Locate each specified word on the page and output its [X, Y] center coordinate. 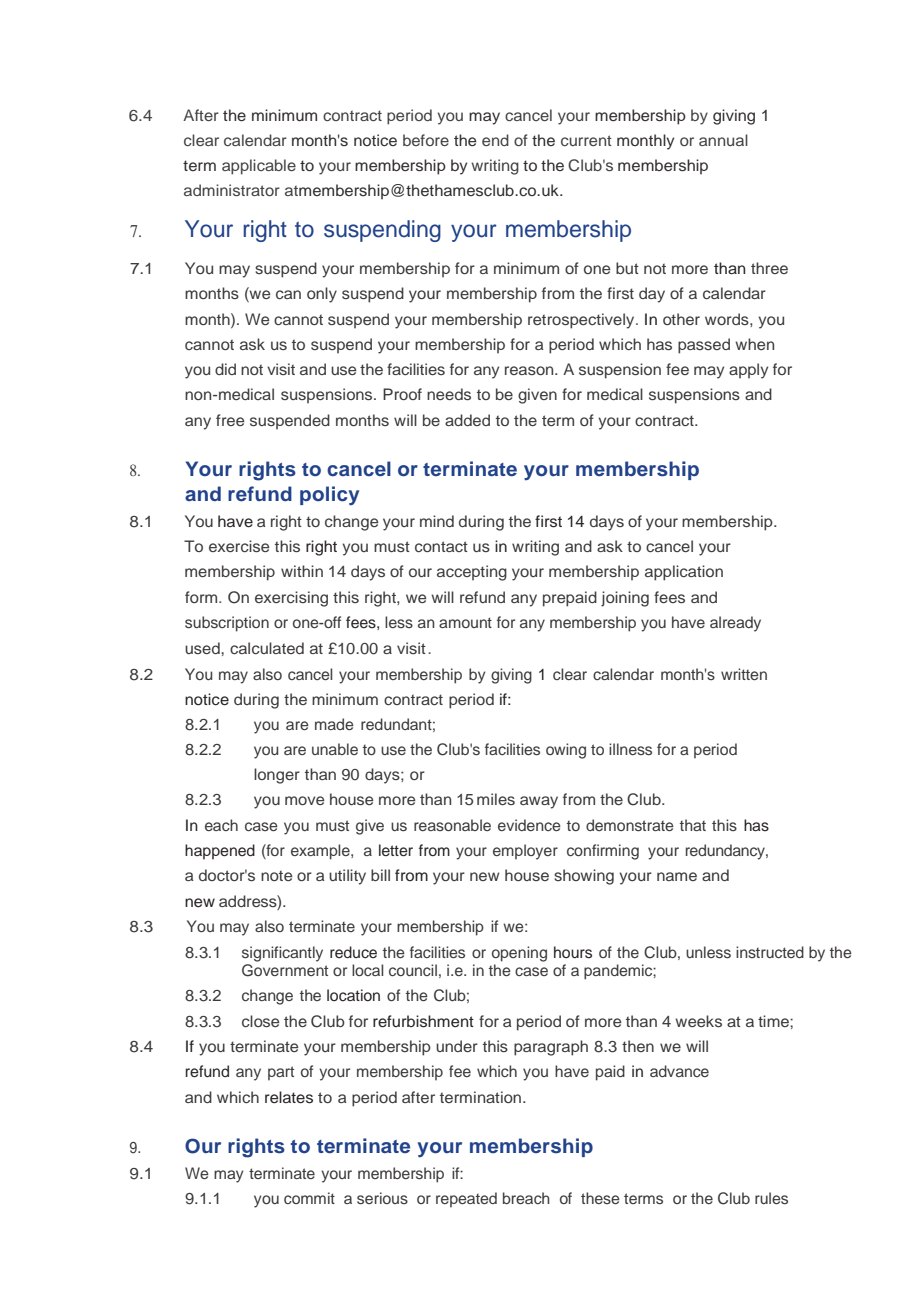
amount [465, 622]
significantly [282, 954]
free [230, 420]
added [467, 420]
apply [748, 371]
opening [519, 954]
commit [309, 1198]
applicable [259, 167]
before [426, 140]
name [677, 876]
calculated [267, 648]
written [744, 674]
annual [723, 140]
